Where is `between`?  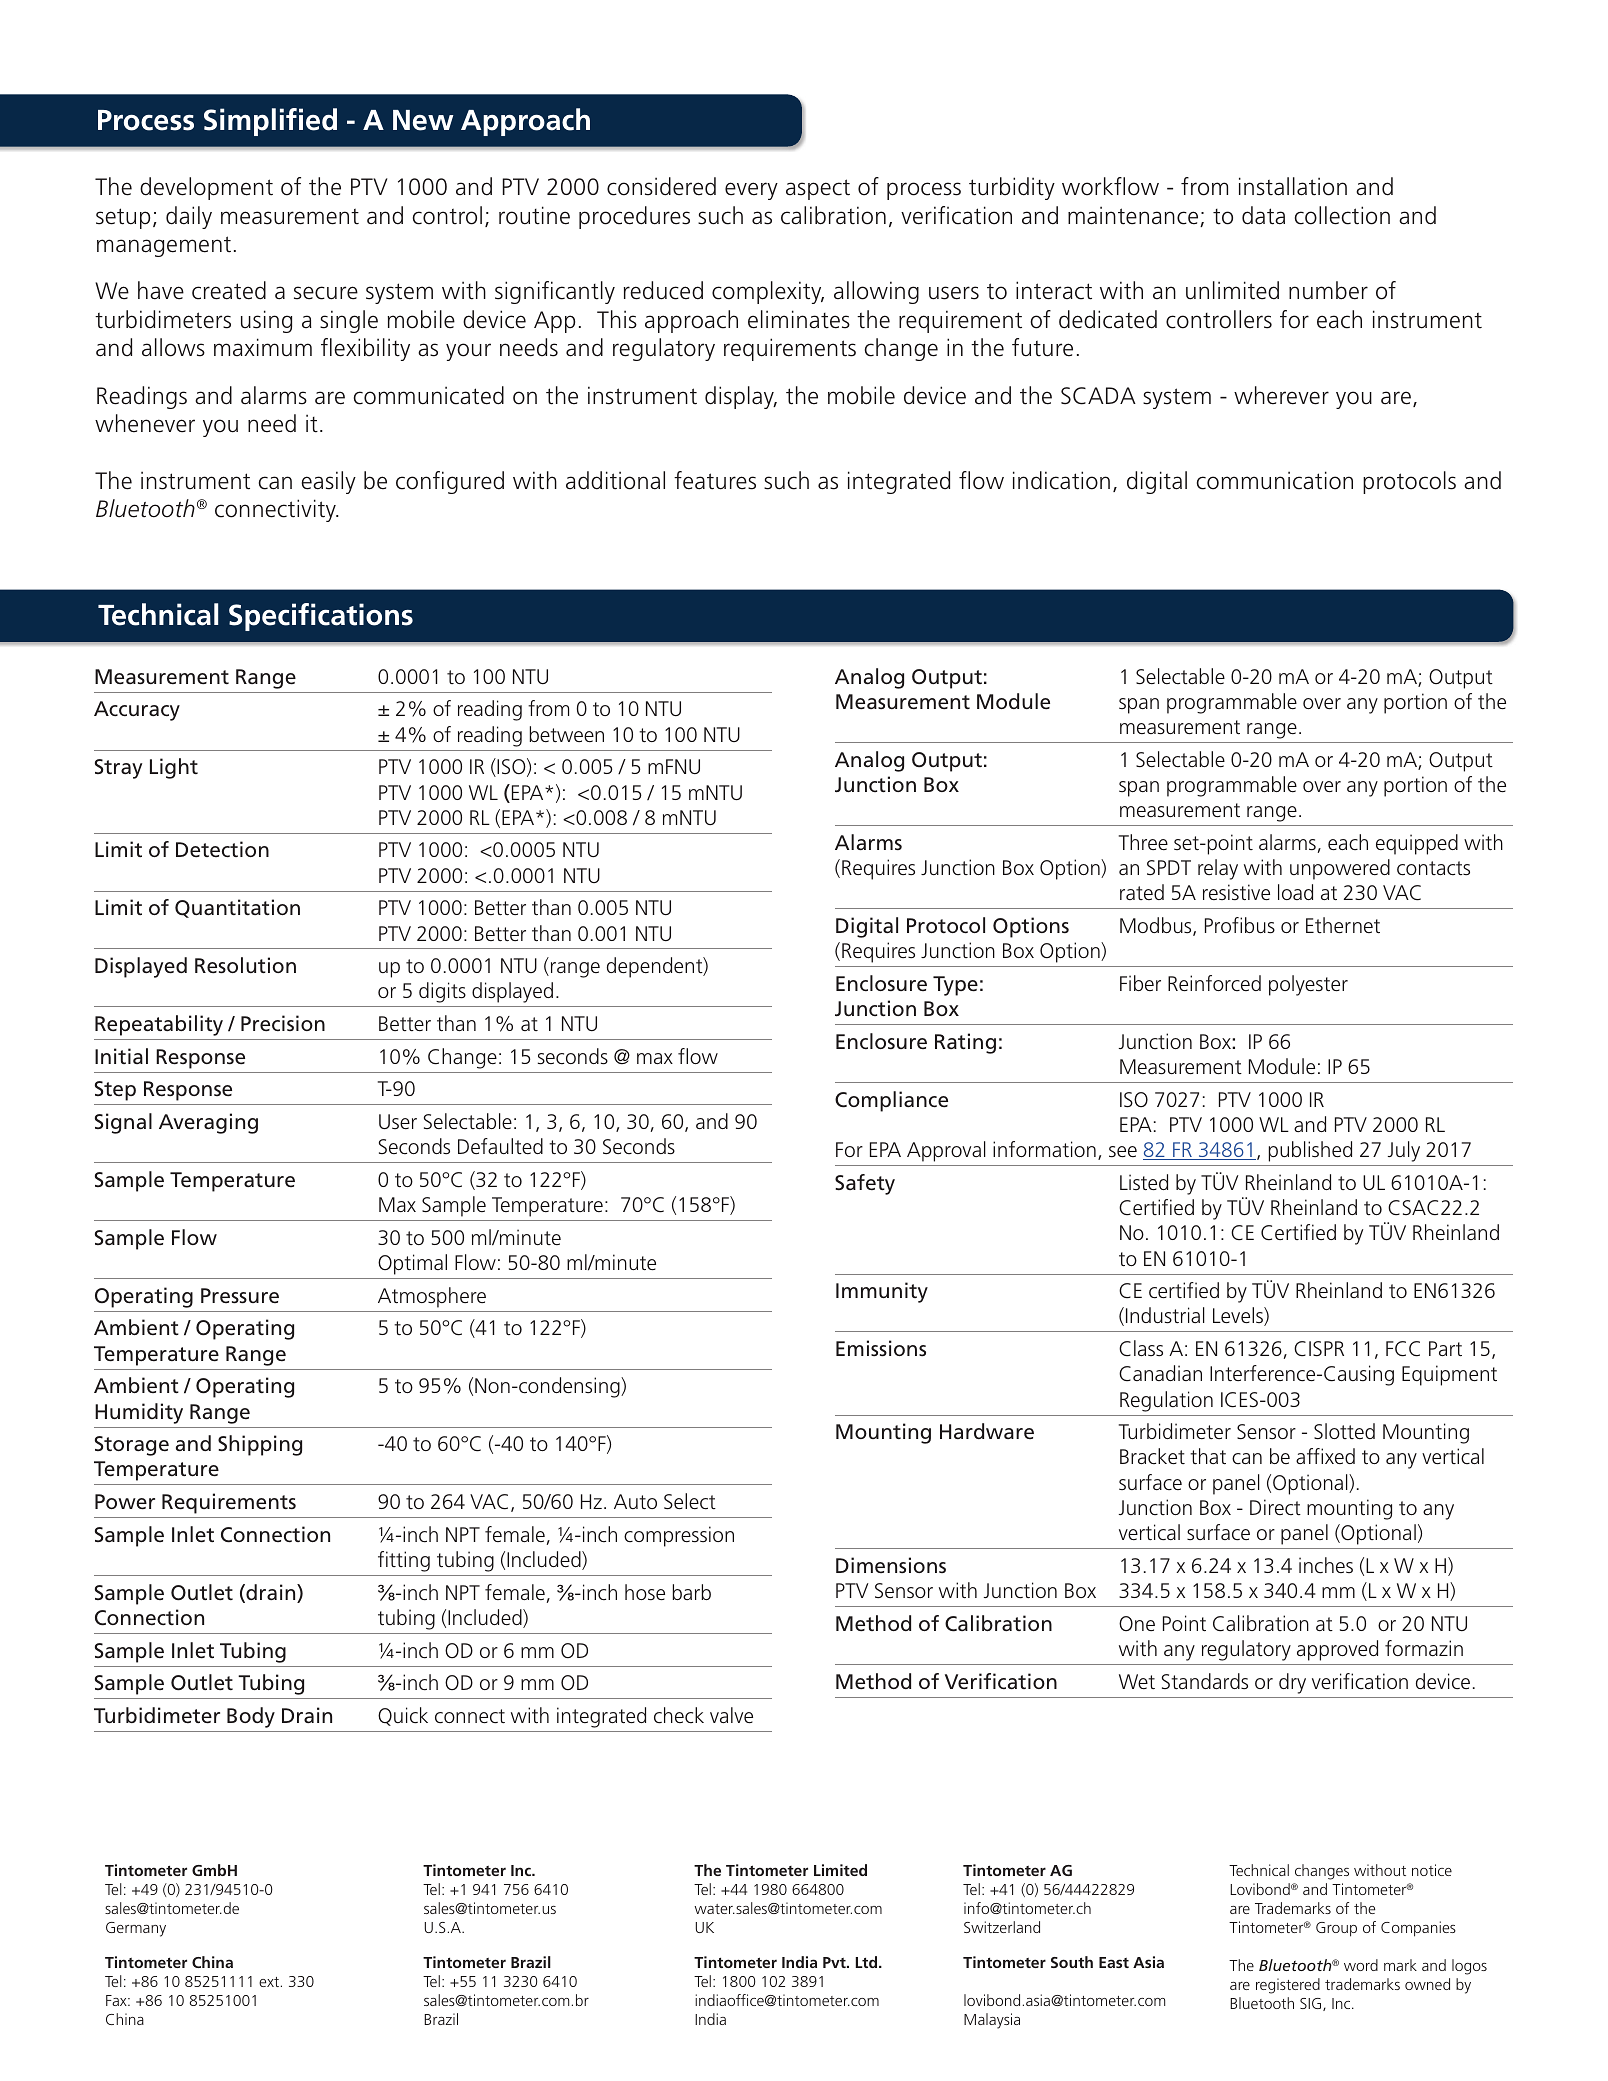
between is located at coordinates (567, 734).
